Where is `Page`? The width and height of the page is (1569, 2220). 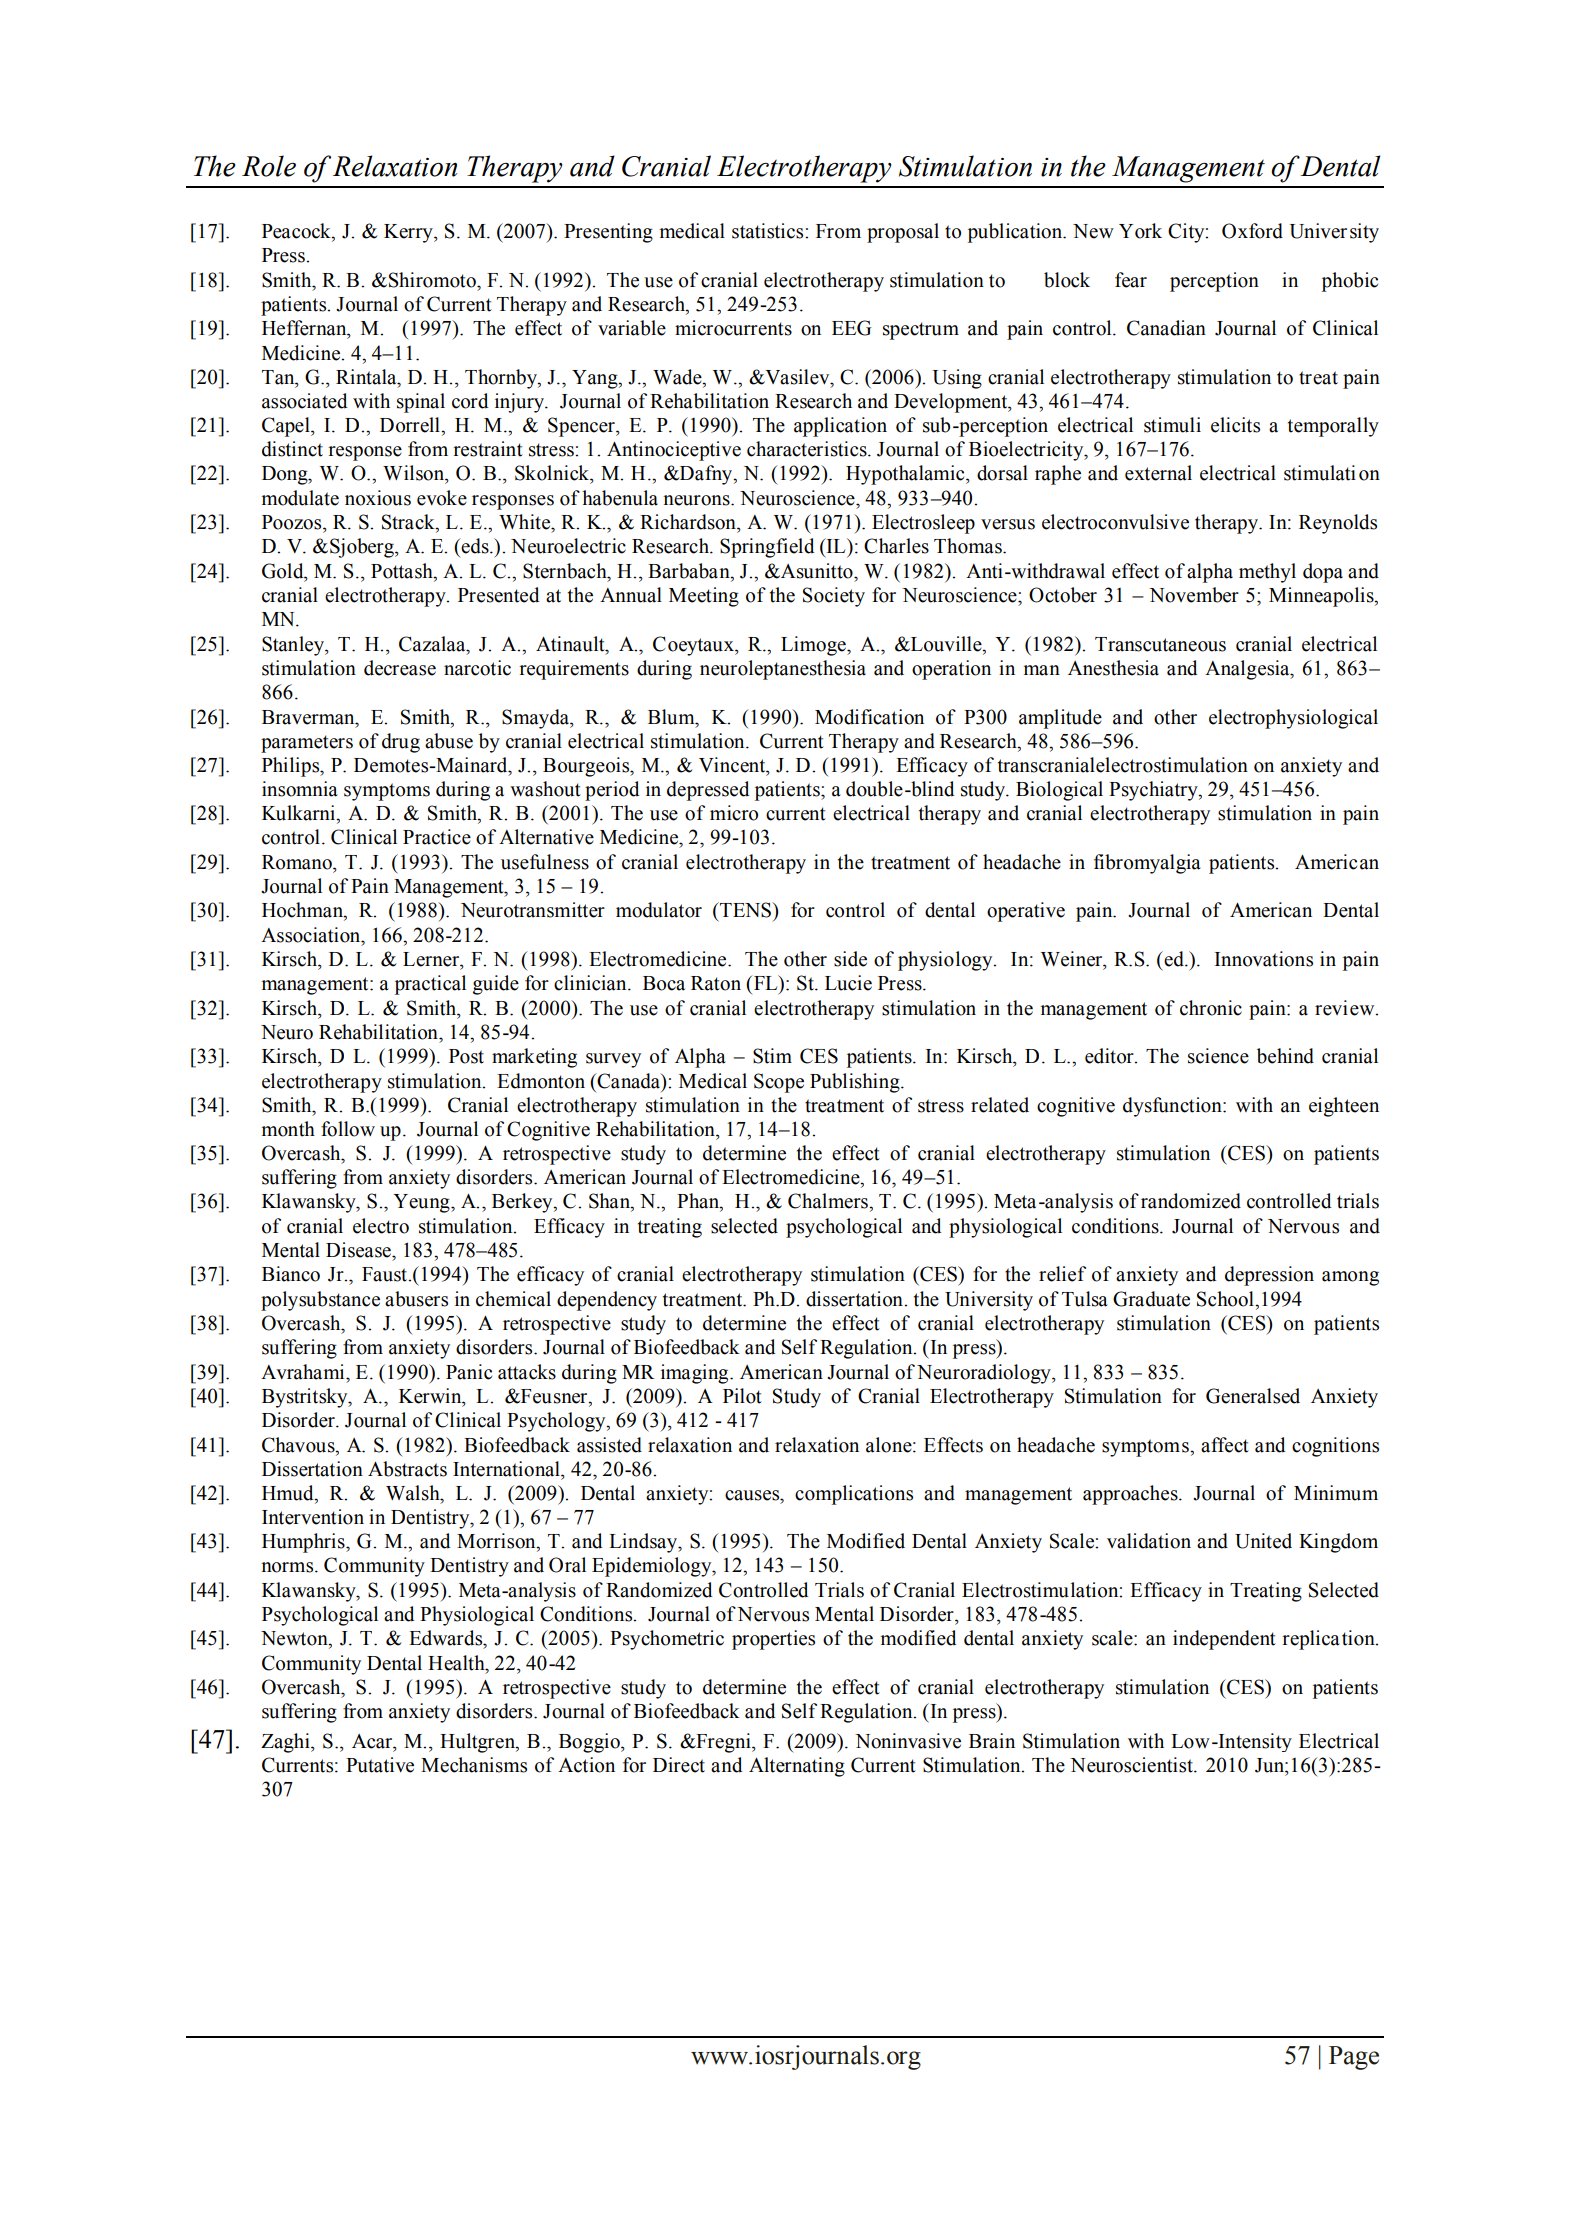
Page is located at coordinates (1354, 2058).
